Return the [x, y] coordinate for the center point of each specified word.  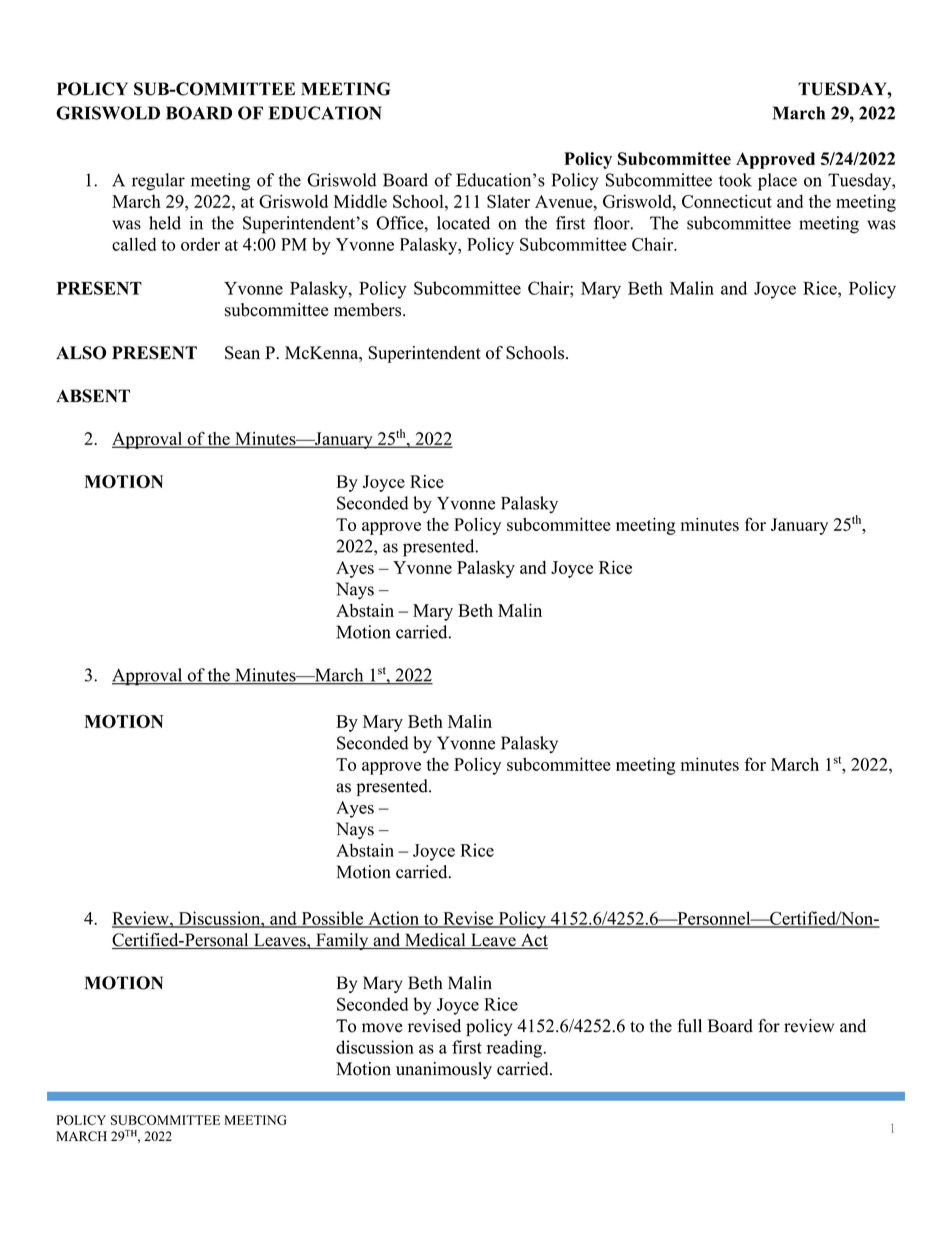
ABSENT [93, 396]
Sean [242, 353]
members [369, 310]
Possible [332, 919]
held [165, 223]
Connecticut [727, 201]
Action [393, 919]
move [382, 1028]
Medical [435, 941]
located [463, 223]
